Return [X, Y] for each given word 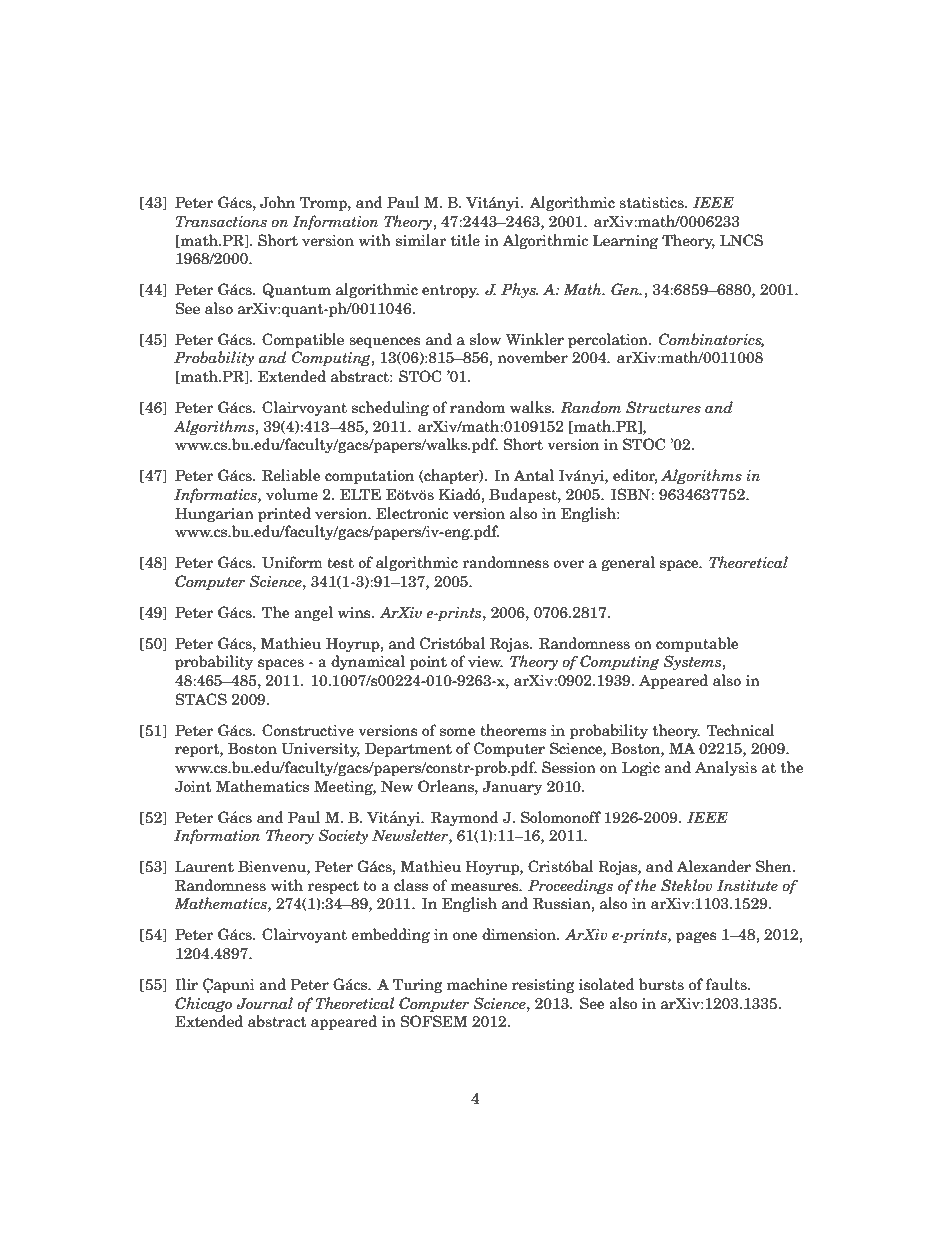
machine [477, 984]
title [465, 240]
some [458, 732]
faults [727, 984]
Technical [741, 730]
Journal [264, 1003]
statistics [652, 203]
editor [635, 476]
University [320, 749]
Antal [534, 475]
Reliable [291, 475]
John [277, 202]
